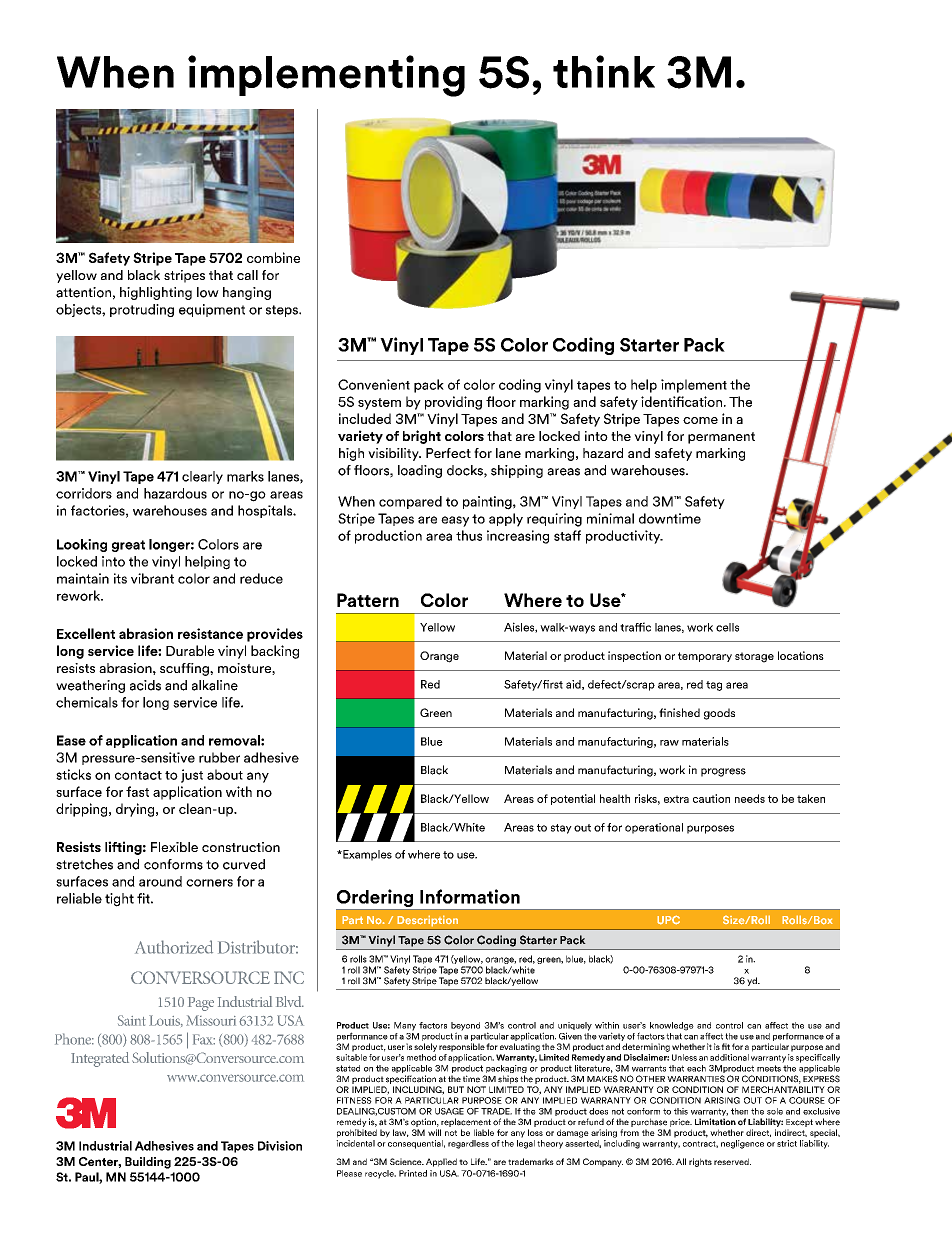 The image size is (952, 1233). I want to click on UPC, so click(668, 920).
